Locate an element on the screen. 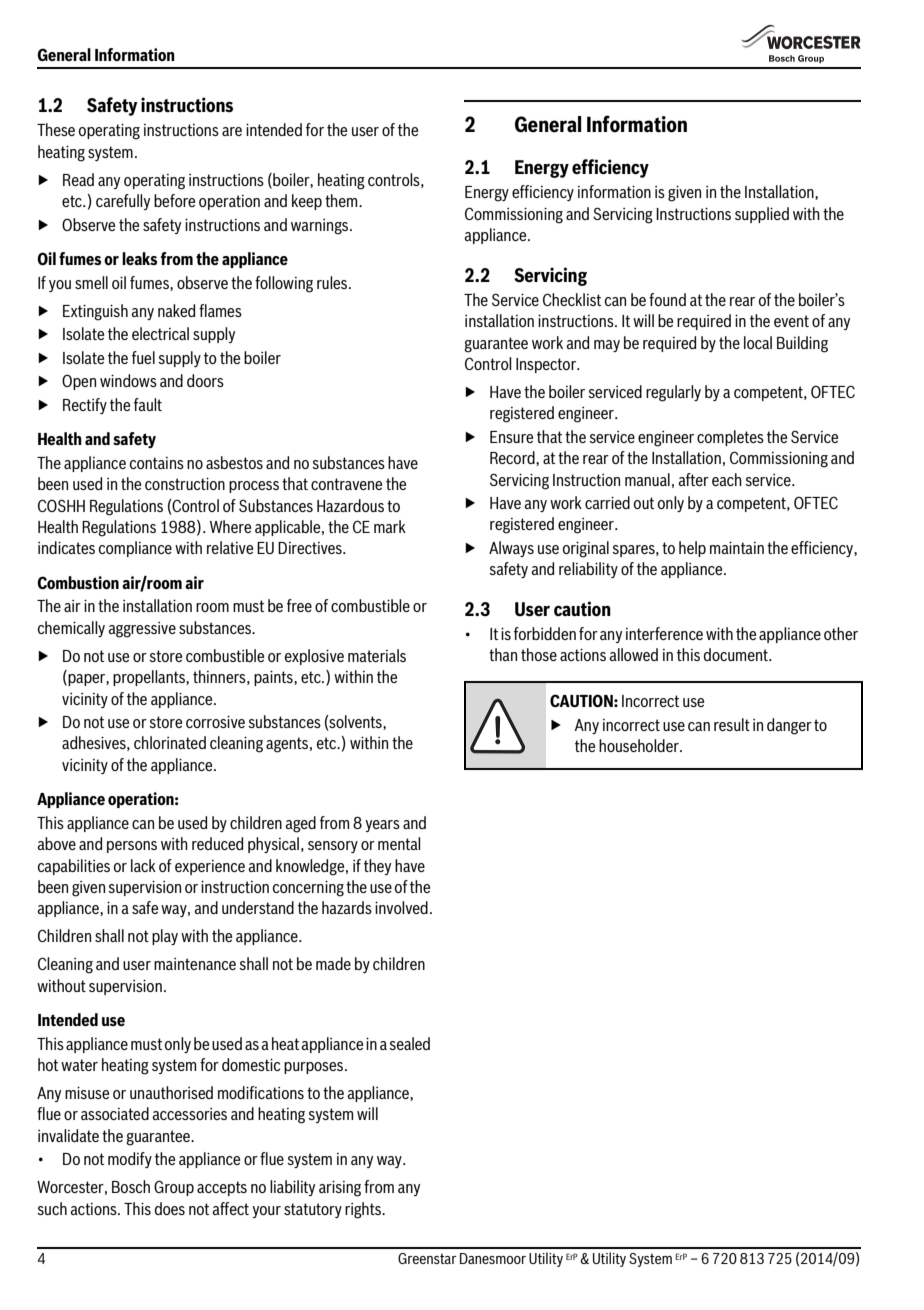 The image size is (924, 1310). propellants is located at coordinates (150, 678).
